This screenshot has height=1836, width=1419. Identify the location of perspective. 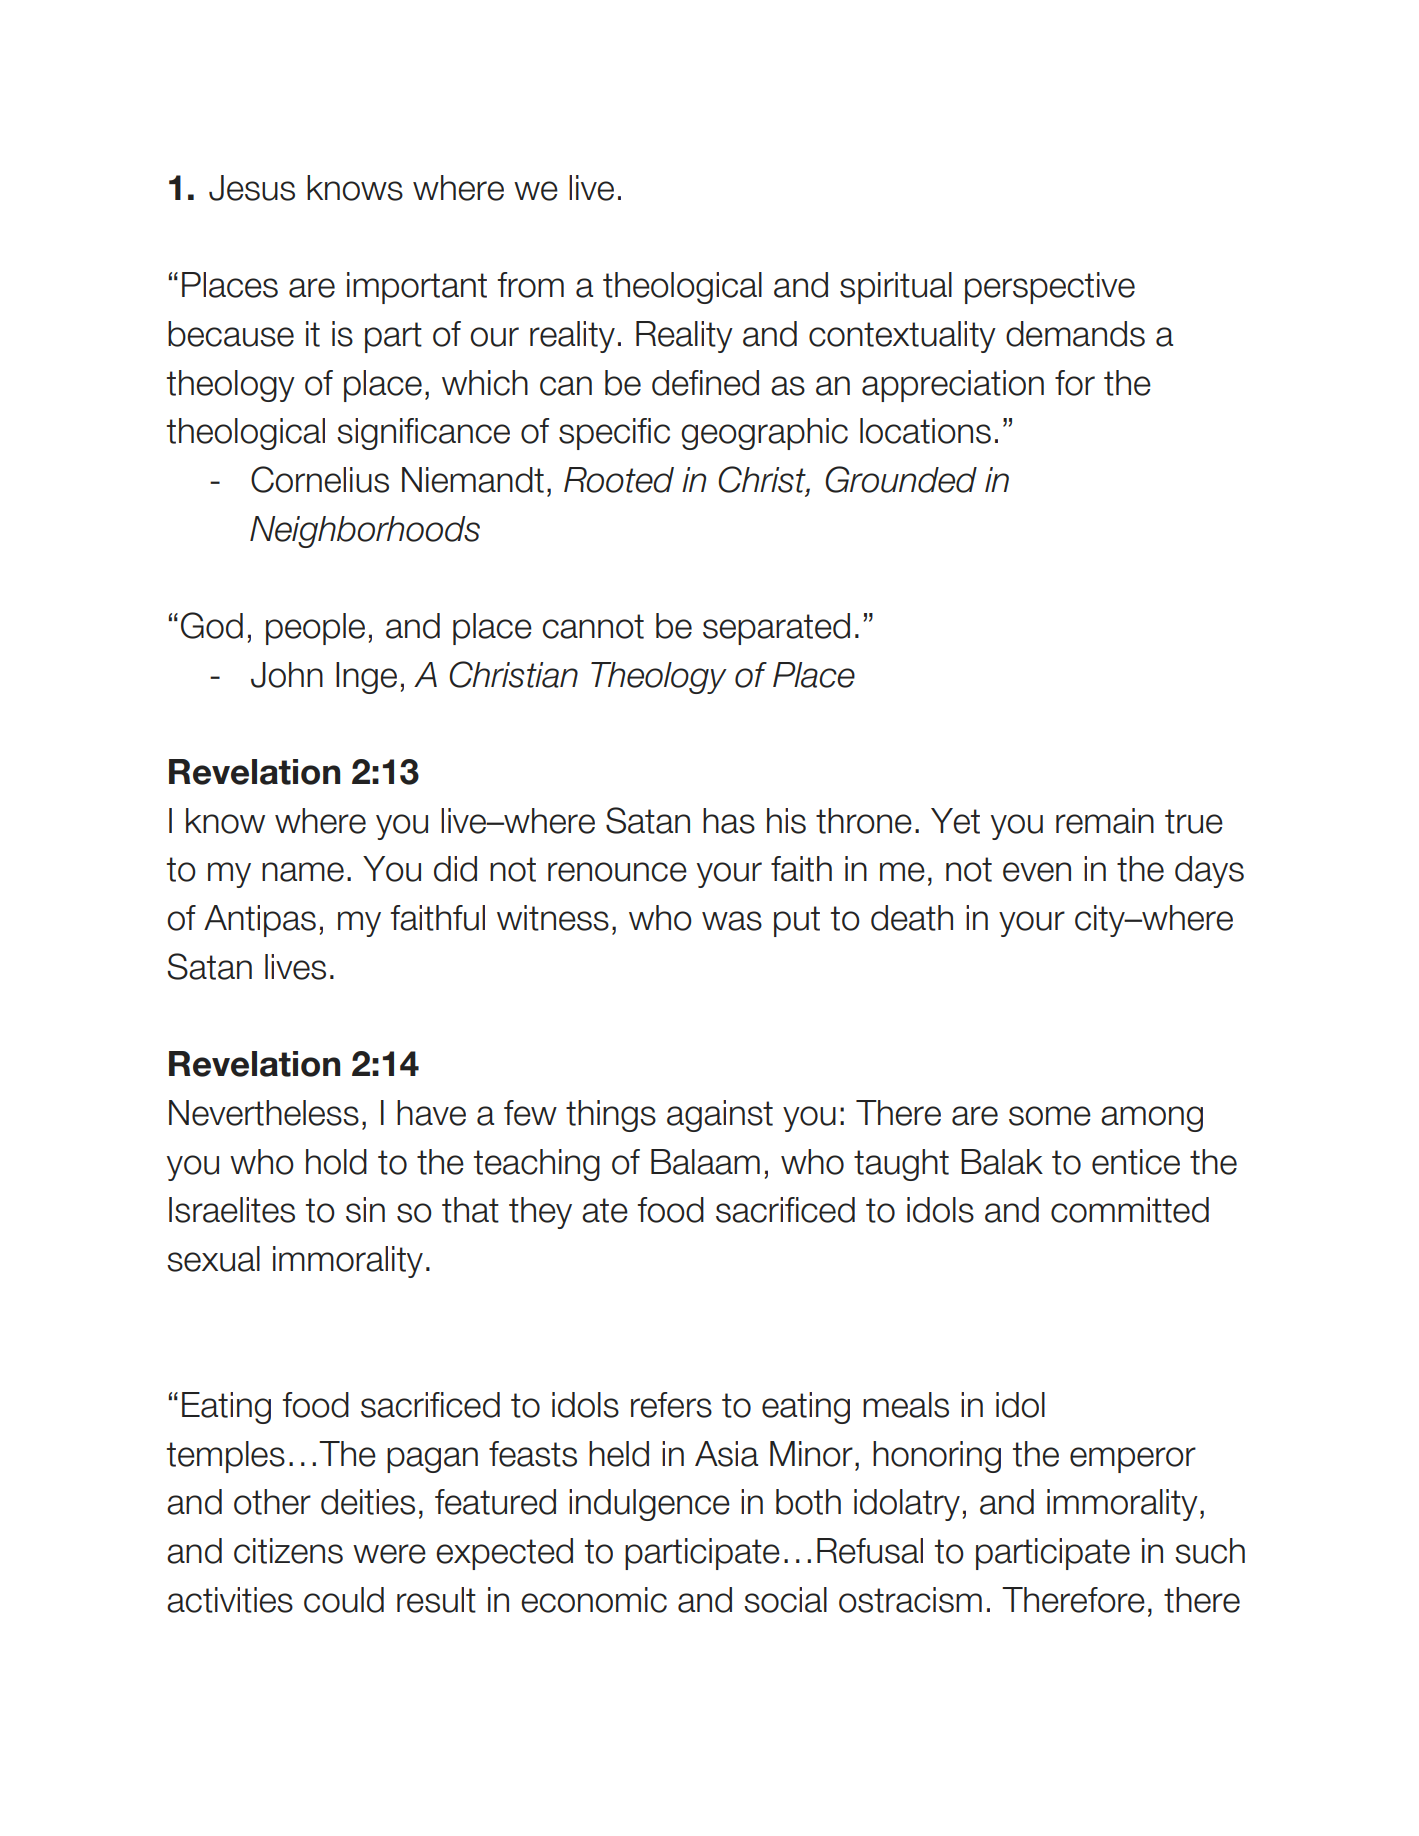
(1050, 288).
